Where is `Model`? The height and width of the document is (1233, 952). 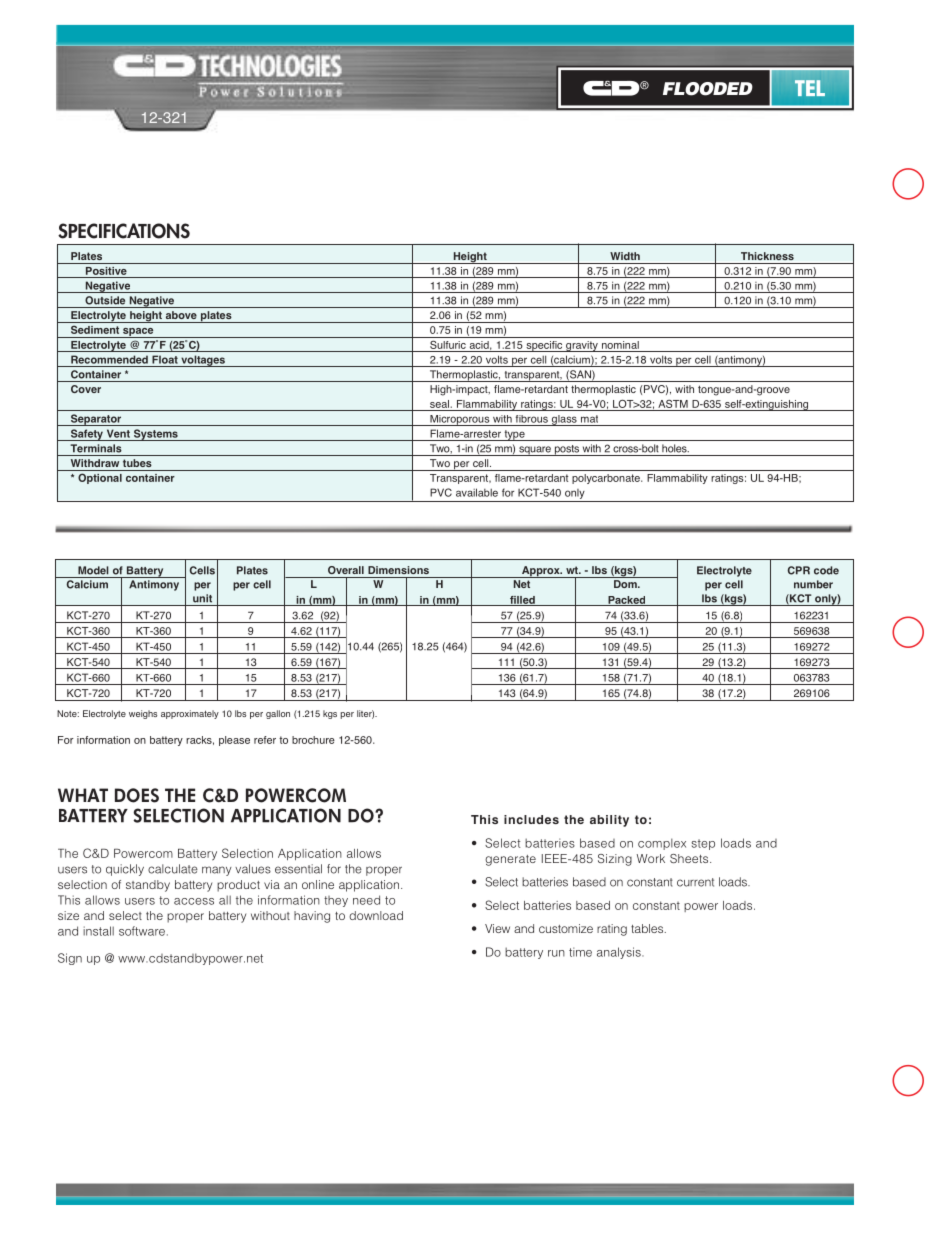 Model is located at coordinates (93, 570).
